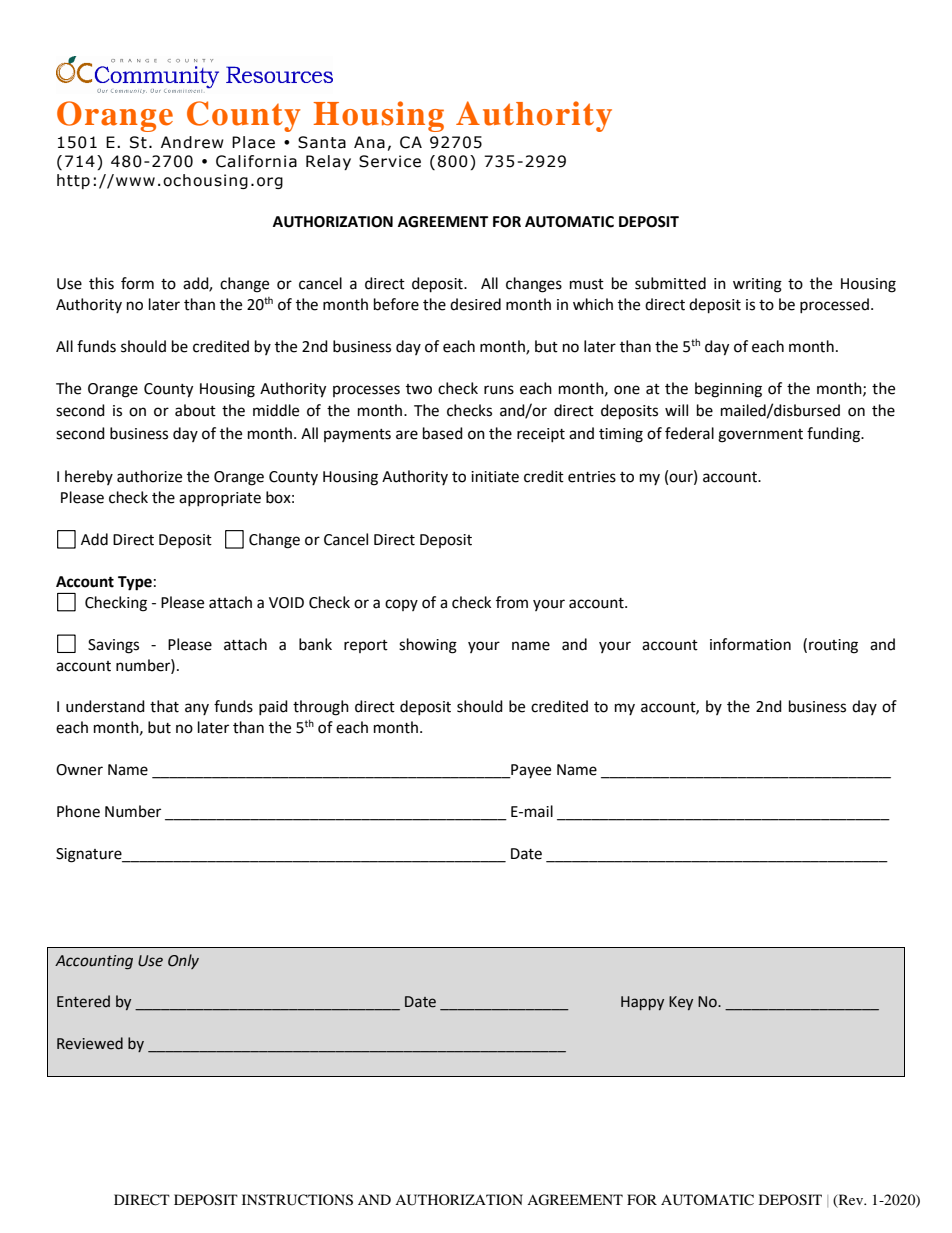  Describe the element at coordinates (495, 477) in the screenshot. I see `initiate` at that location.
